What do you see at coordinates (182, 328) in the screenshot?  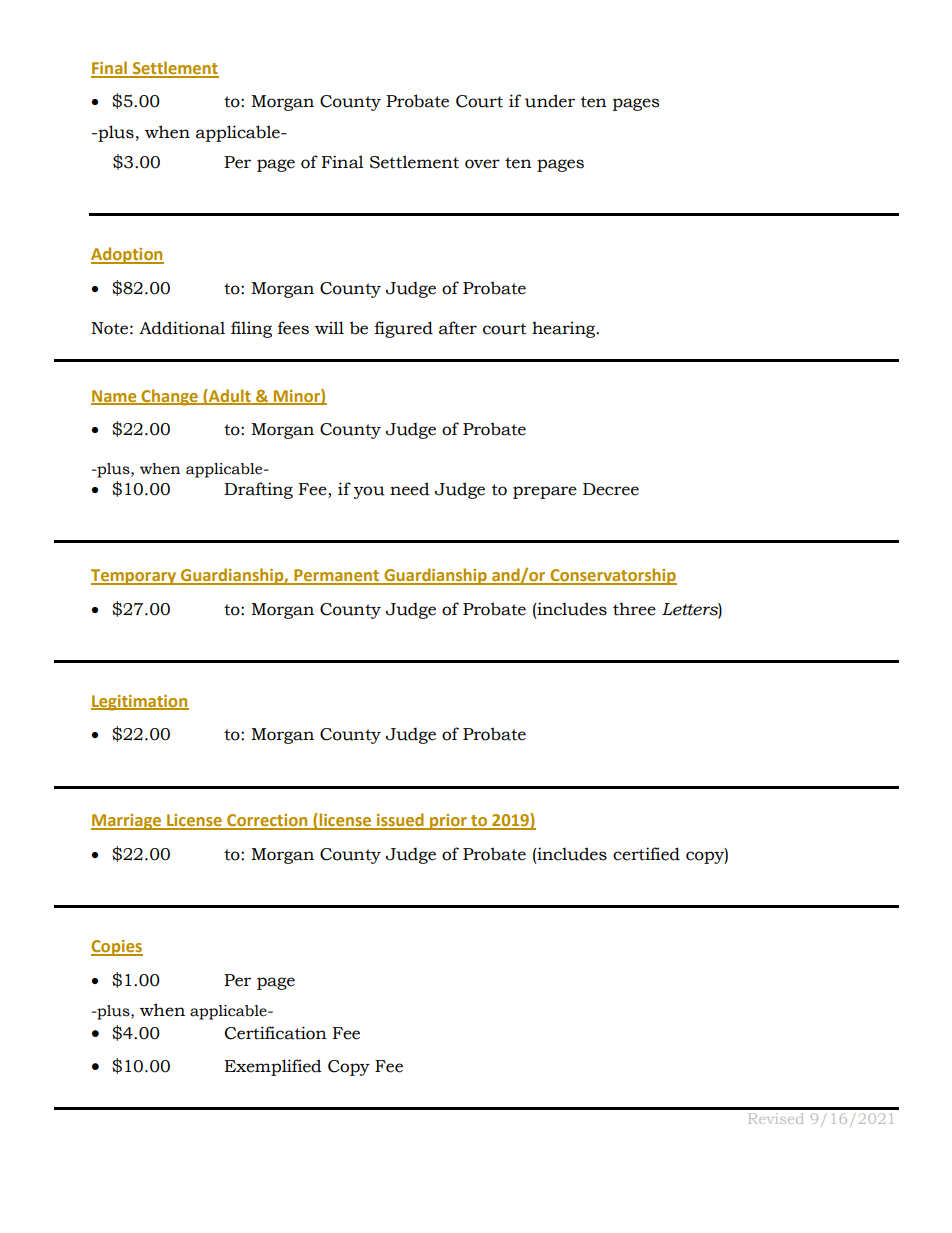 I see `Additional` at bounding box center [182, 328].
